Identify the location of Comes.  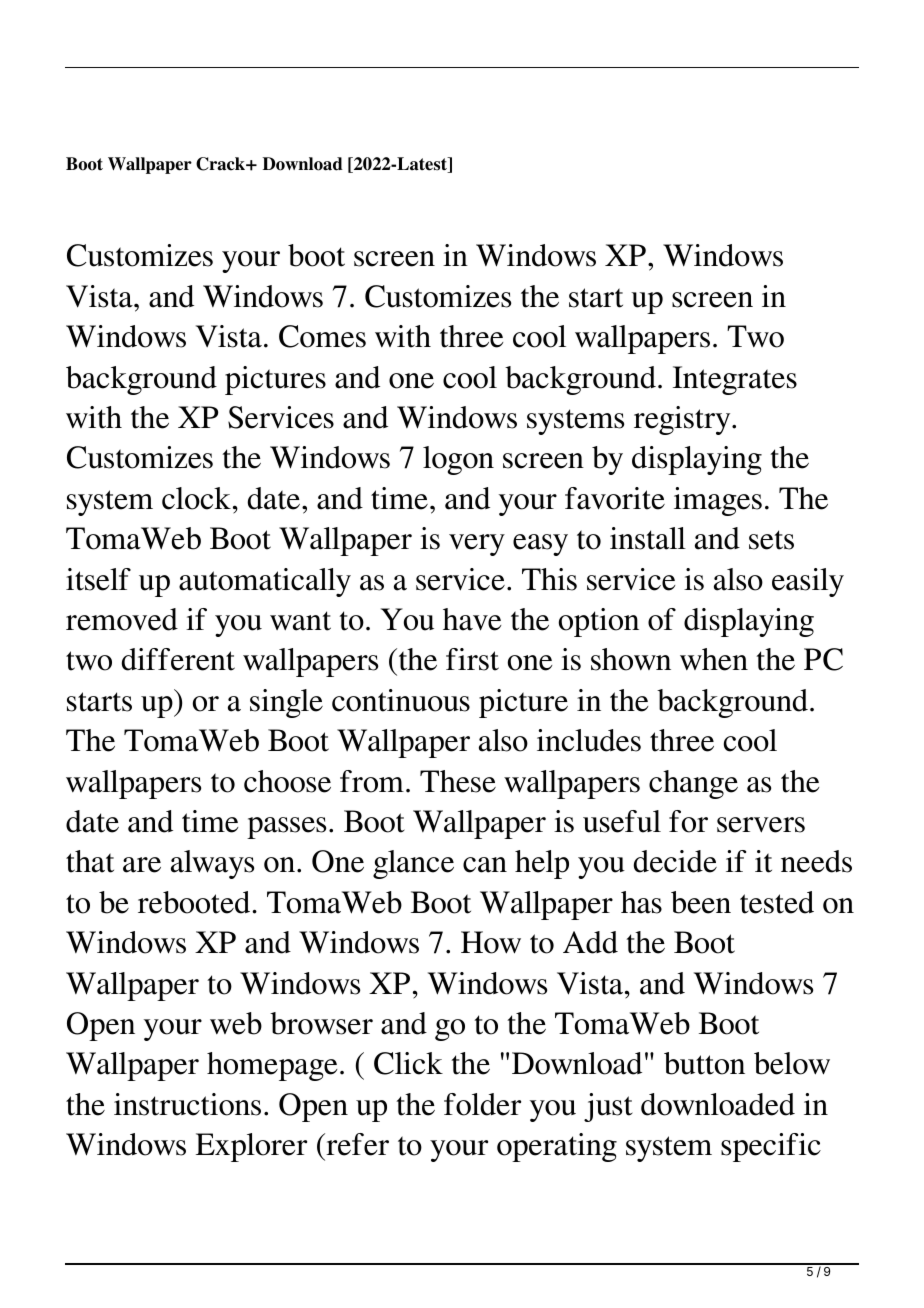
(322, 336).
